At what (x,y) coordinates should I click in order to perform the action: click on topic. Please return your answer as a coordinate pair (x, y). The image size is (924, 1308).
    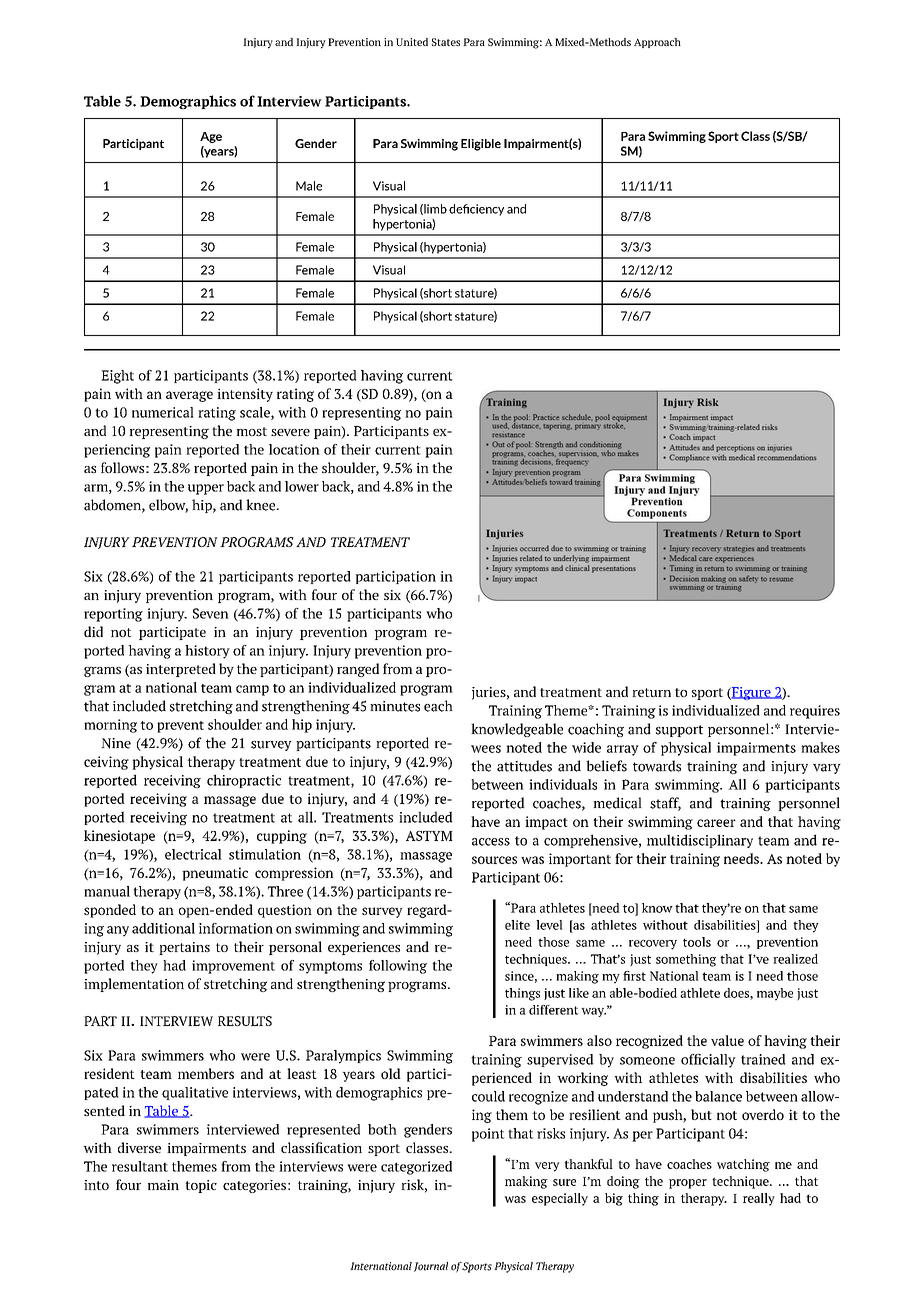
    Looking at the image, I should click on (201, 1186).
